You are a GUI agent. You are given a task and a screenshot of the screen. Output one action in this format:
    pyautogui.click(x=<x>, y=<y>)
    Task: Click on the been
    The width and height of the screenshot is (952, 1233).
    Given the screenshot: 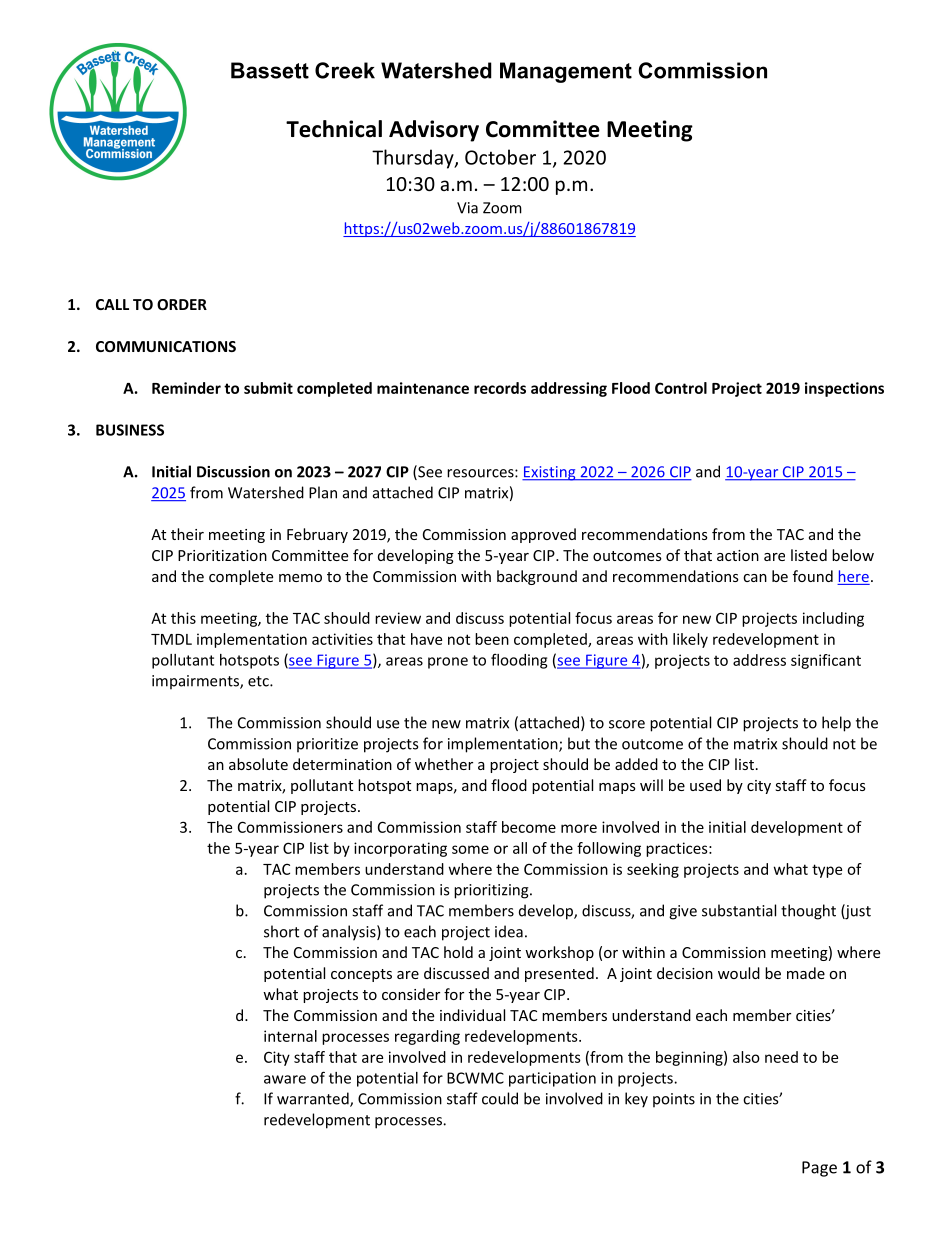 What is the action you would take?
    pyautogui.click(x=492, y=639)
